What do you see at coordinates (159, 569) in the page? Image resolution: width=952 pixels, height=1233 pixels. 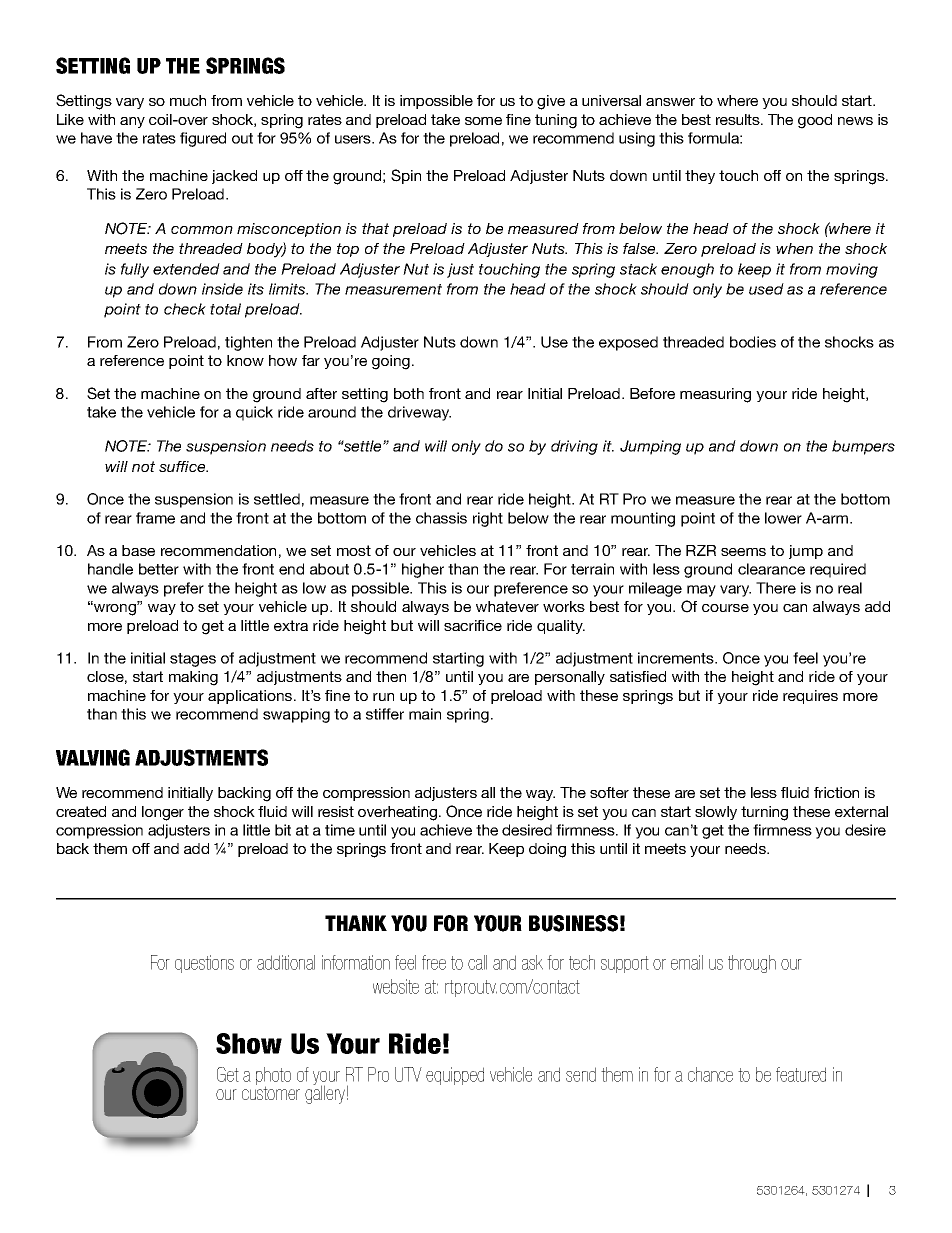 I see `better` at bounding box center [159, 569].
